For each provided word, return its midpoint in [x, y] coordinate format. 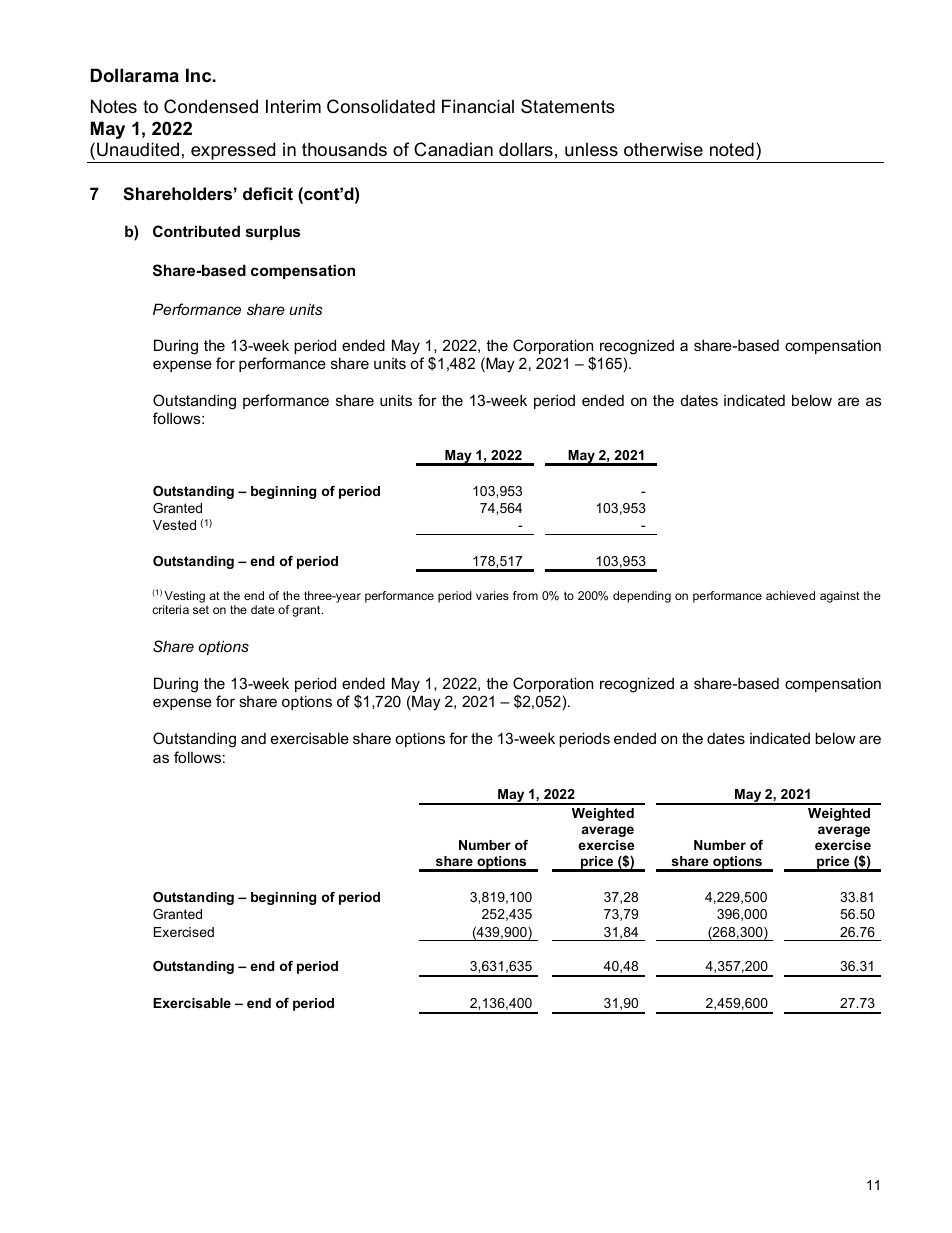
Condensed [211, 106]
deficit [268, 193]
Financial [478, 106]
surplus [273, 232]
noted [732, 149]
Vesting [184, 597]
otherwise [663, 149]
